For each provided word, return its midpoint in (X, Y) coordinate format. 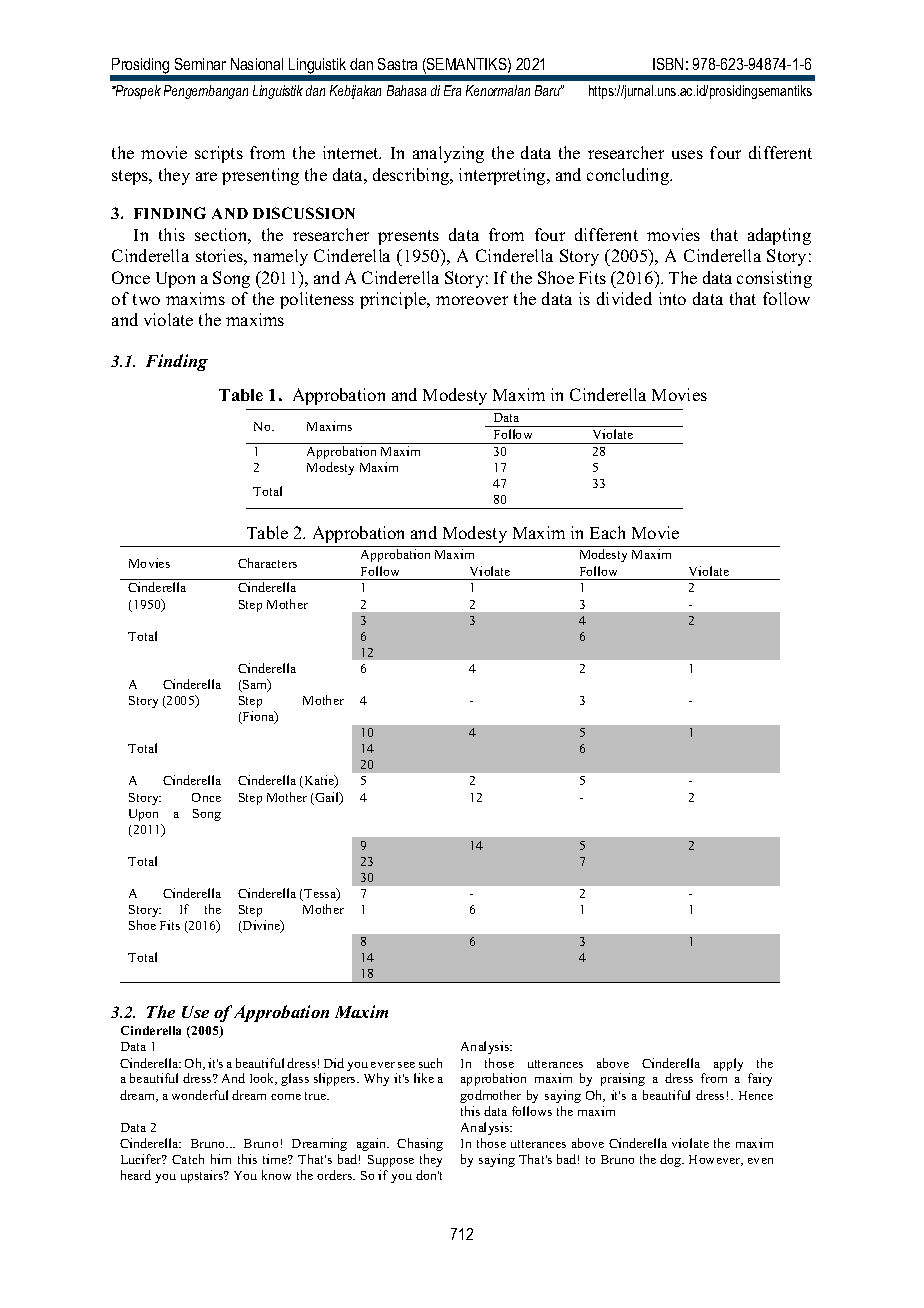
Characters (267, 563)
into (672, 298)
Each (607, 532)
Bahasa (406, 90)
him (221, 1159)
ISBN (668, 64)
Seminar (200, 64)
